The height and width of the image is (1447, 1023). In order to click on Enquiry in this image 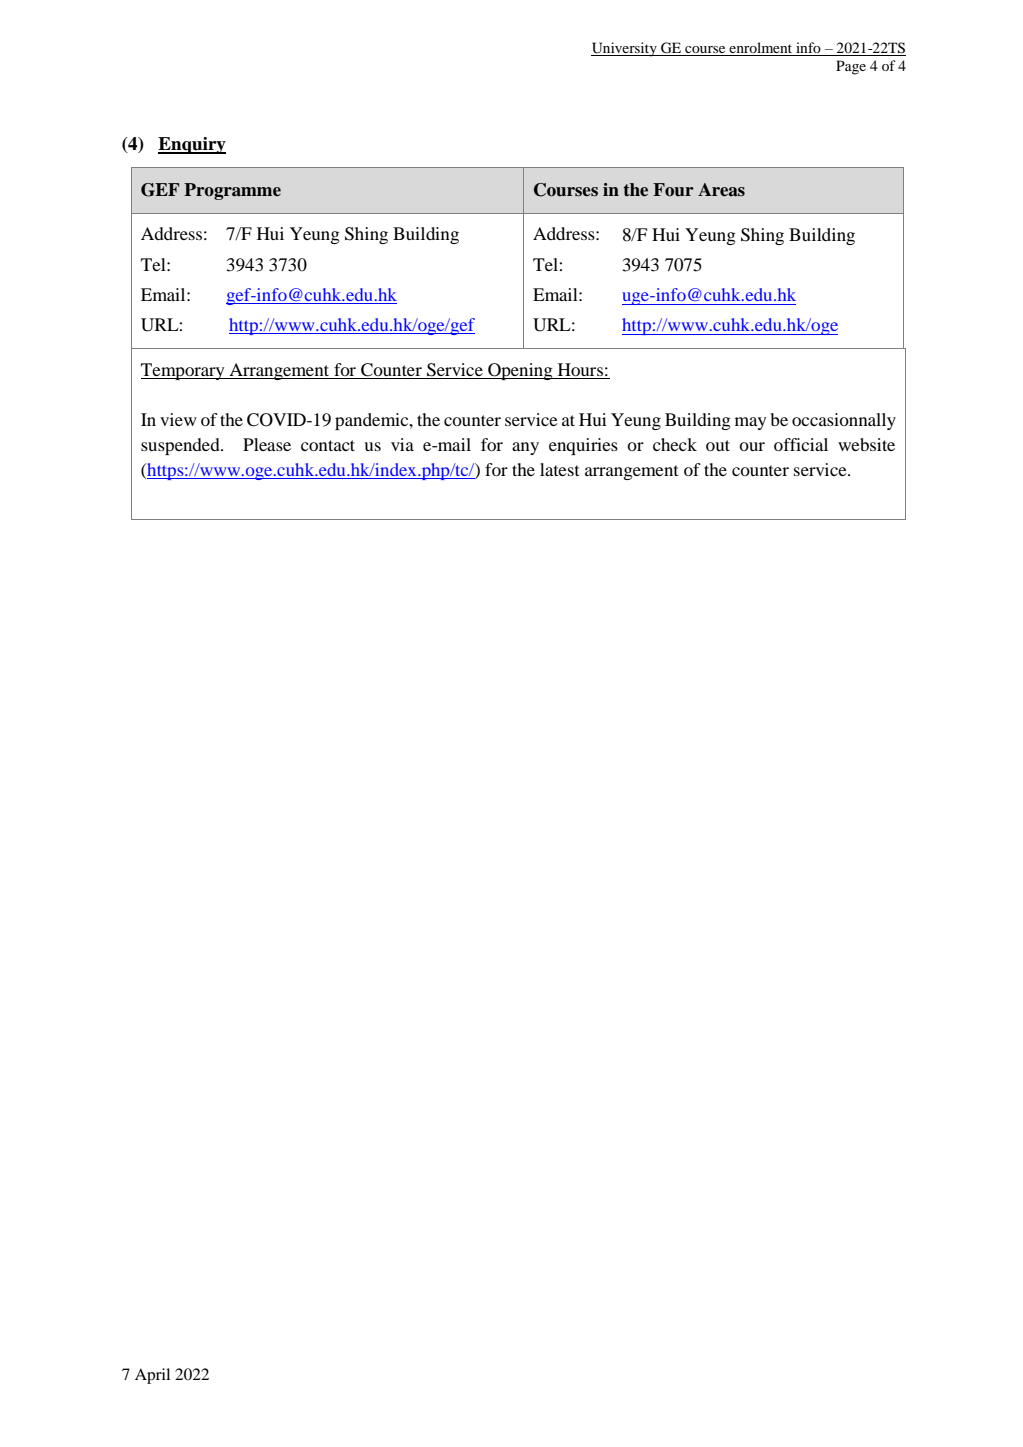, I will do `click(192, 145)`.
